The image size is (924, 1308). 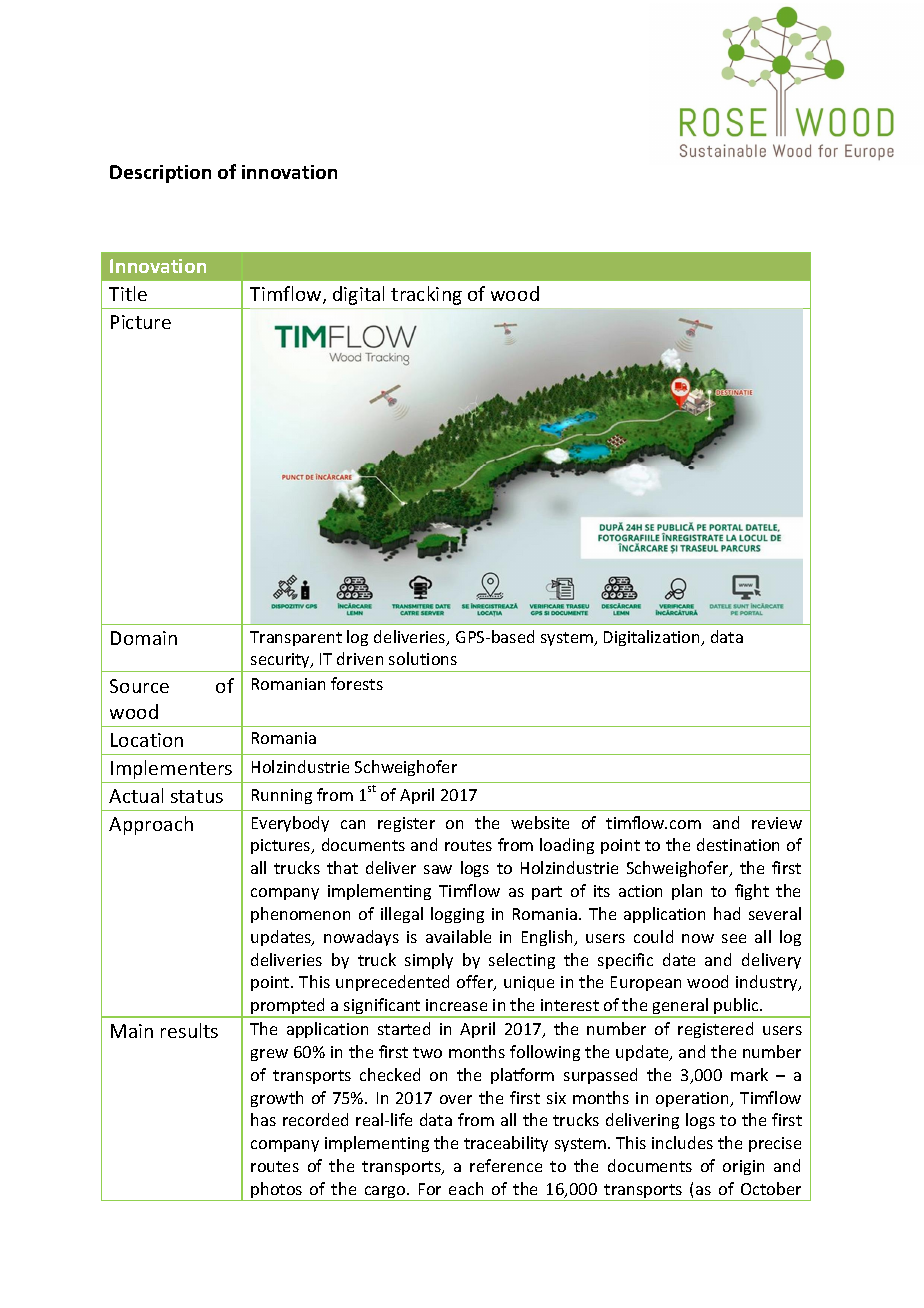 I want to click on driven, so click(x=360, y=658).
